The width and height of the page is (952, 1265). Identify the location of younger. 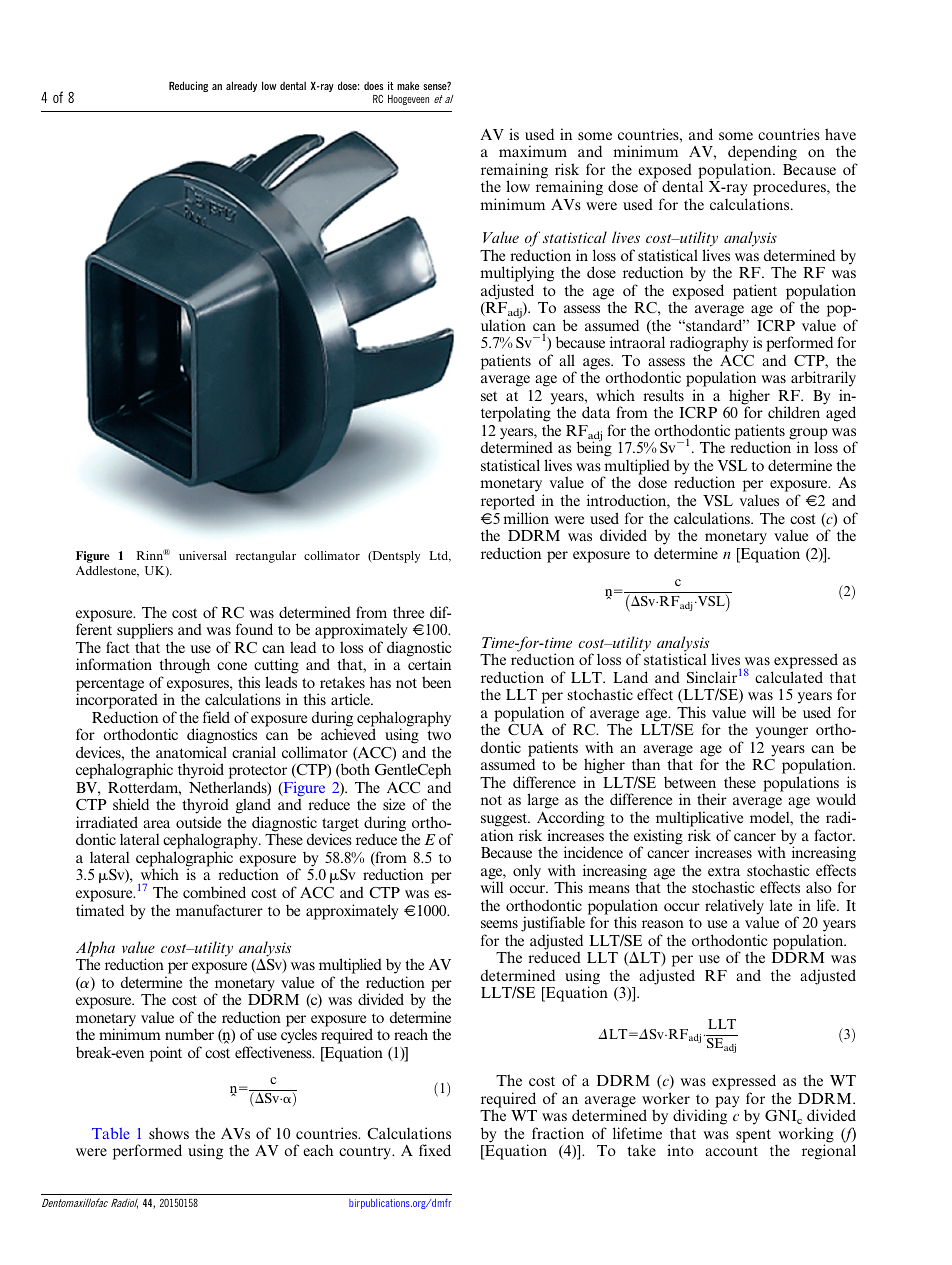
(782, 733).
